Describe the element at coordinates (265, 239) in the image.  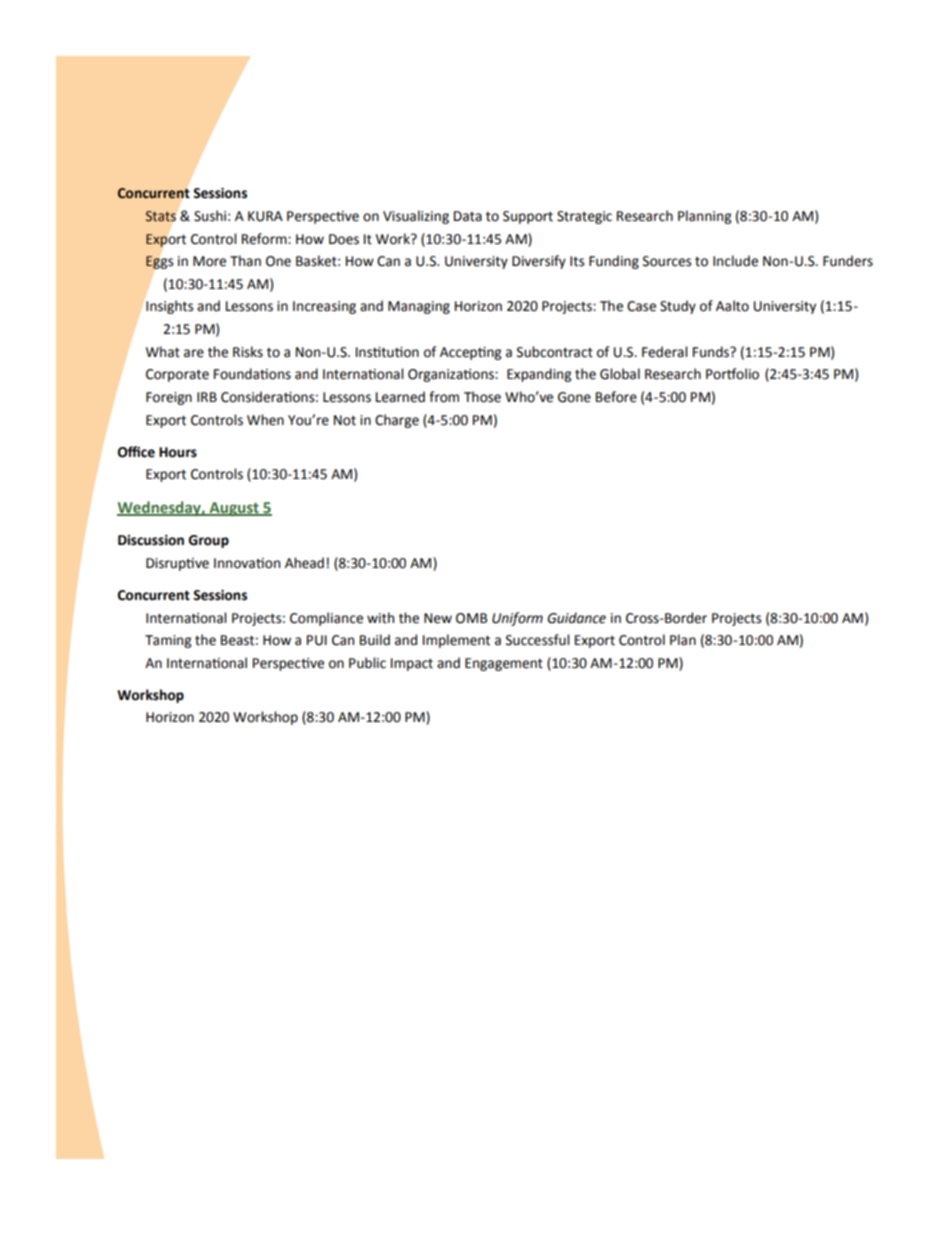
I see `Reform` at that location.
